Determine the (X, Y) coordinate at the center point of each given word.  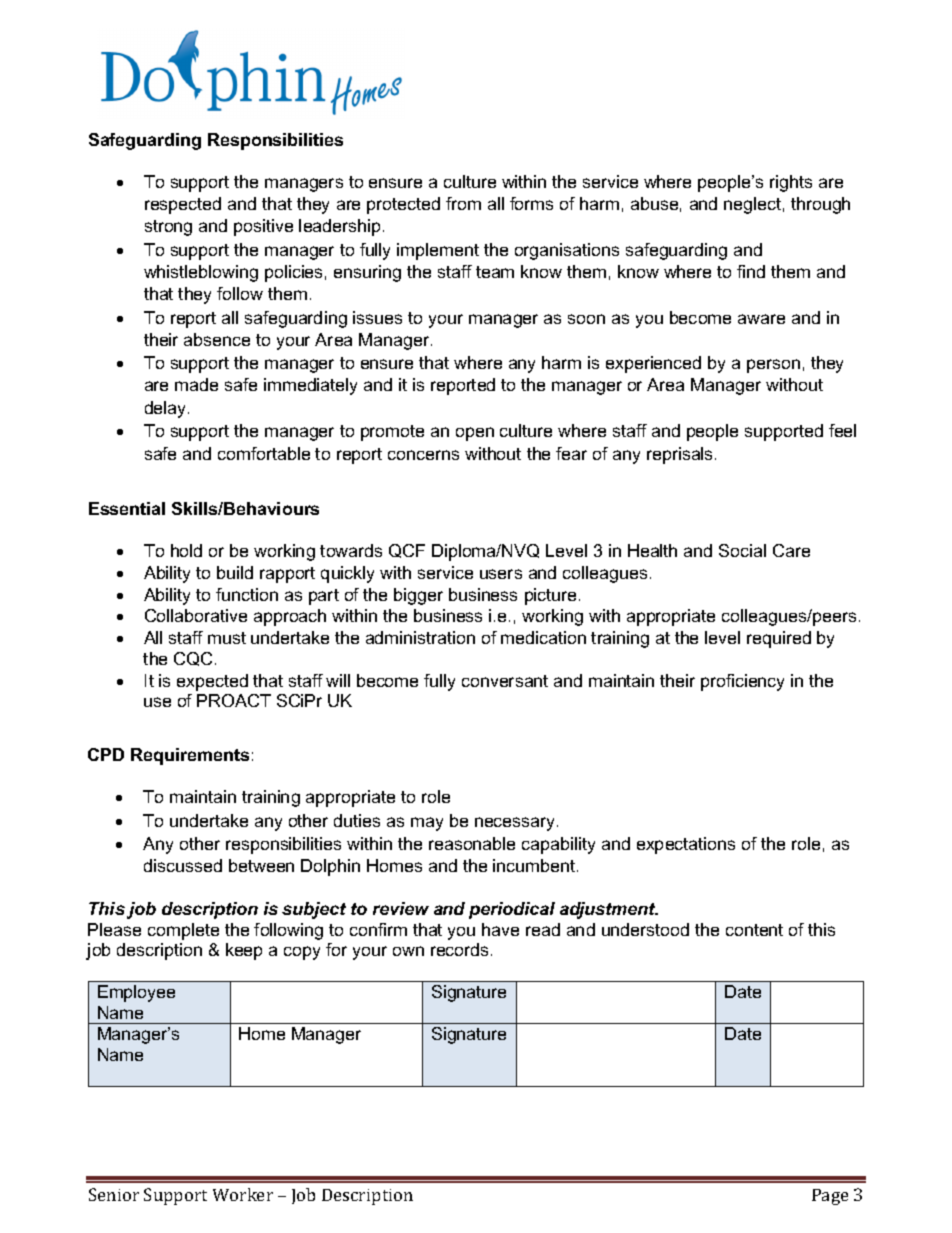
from (463, 203)
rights (791, 183)
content (754, 930)
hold (186, 550)
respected (183, 205)
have (500, 929)
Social (742, 550)
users (501, 574)
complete (183, 931)
